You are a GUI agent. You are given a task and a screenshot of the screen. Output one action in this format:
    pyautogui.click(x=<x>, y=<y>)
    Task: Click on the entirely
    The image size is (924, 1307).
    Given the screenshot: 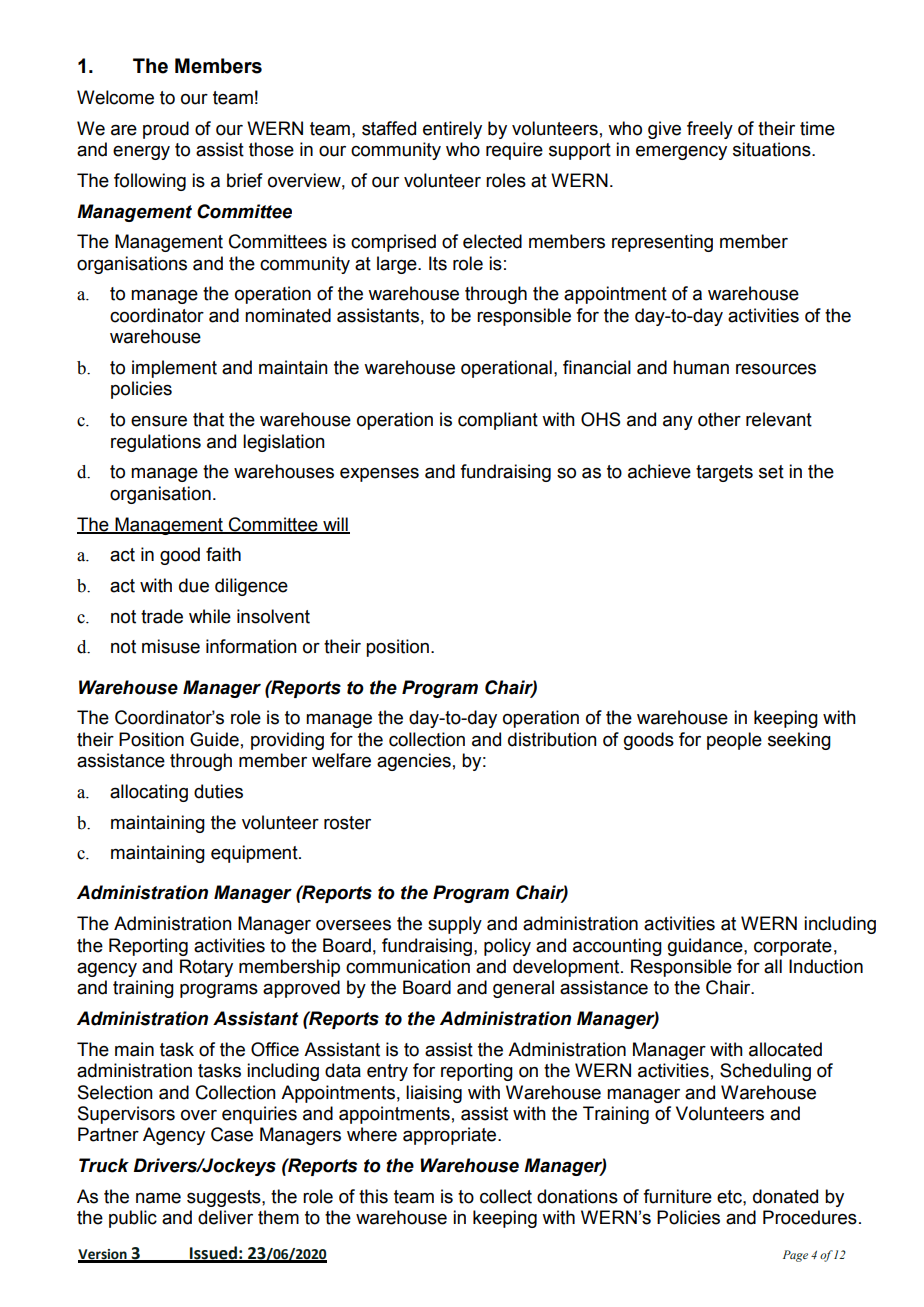 What is the action you would take?
    pyautogui.click(x=452, y=130)
